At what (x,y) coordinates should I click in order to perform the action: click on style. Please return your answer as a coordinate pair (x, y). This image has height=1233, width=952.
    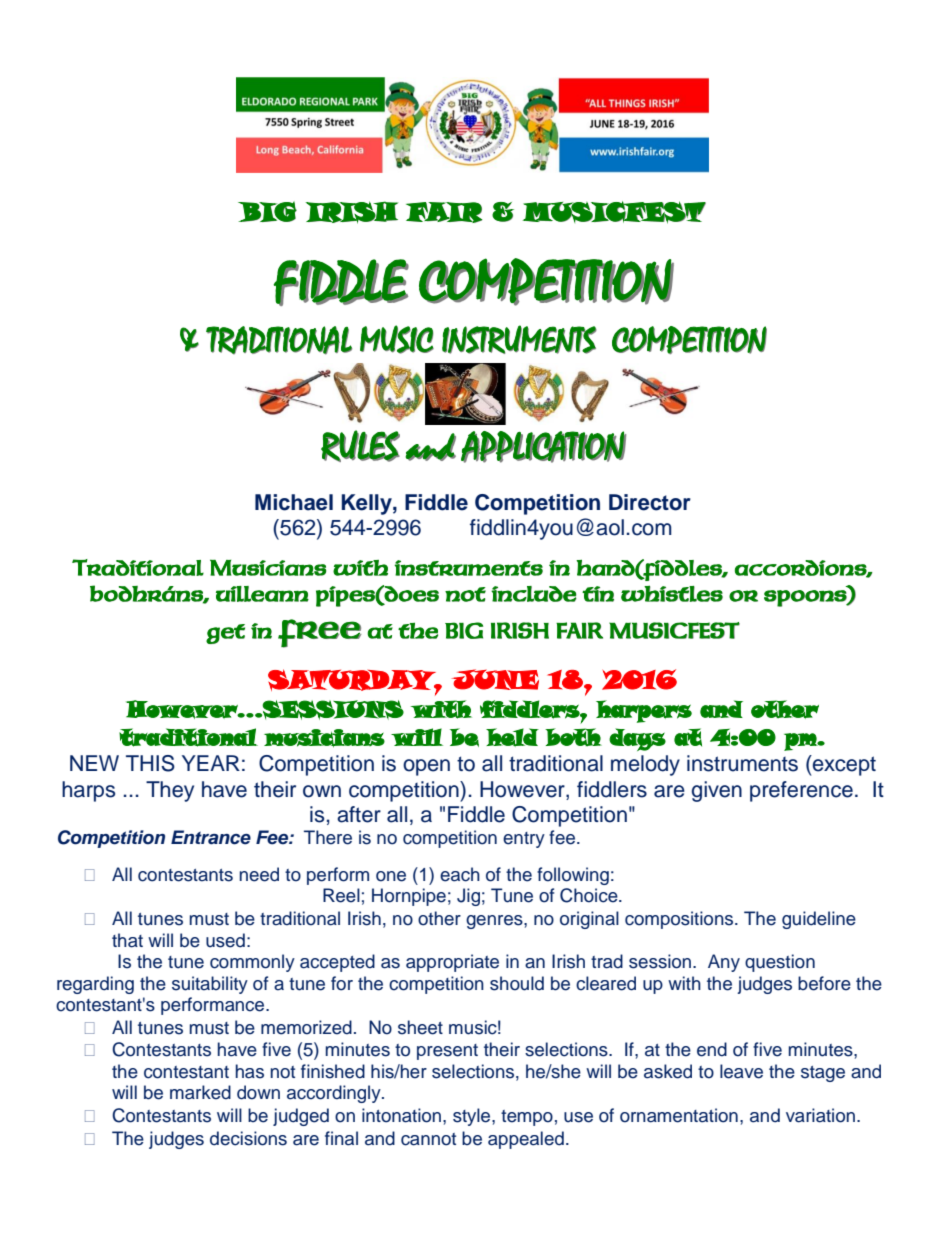
    Looking at the image, I should click on (473, 1117).
